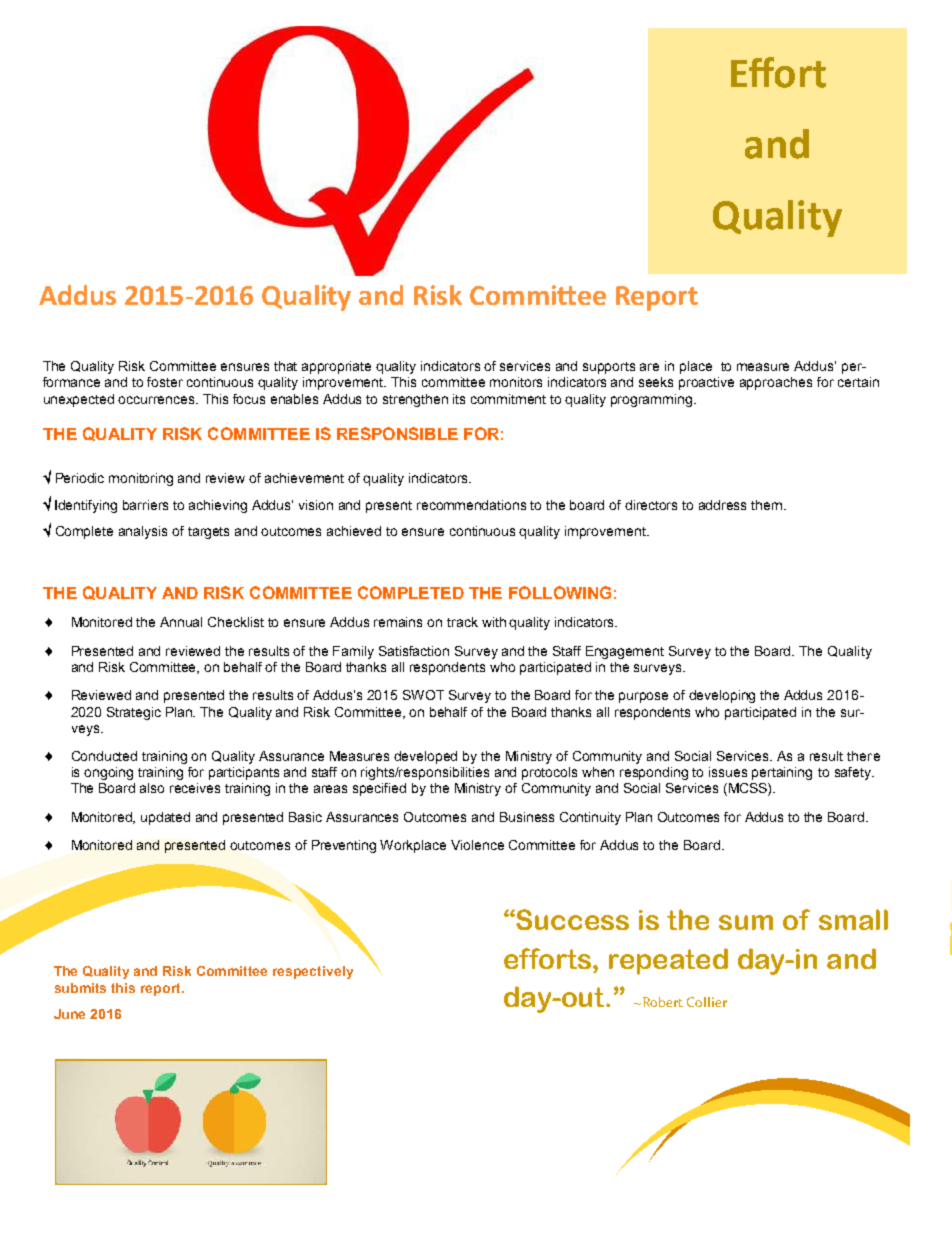 The width and height of the screenshot is (952, 1233). Describe the element at coordinates (516, 382) in the screenshot. I see `monitors` at that location.
